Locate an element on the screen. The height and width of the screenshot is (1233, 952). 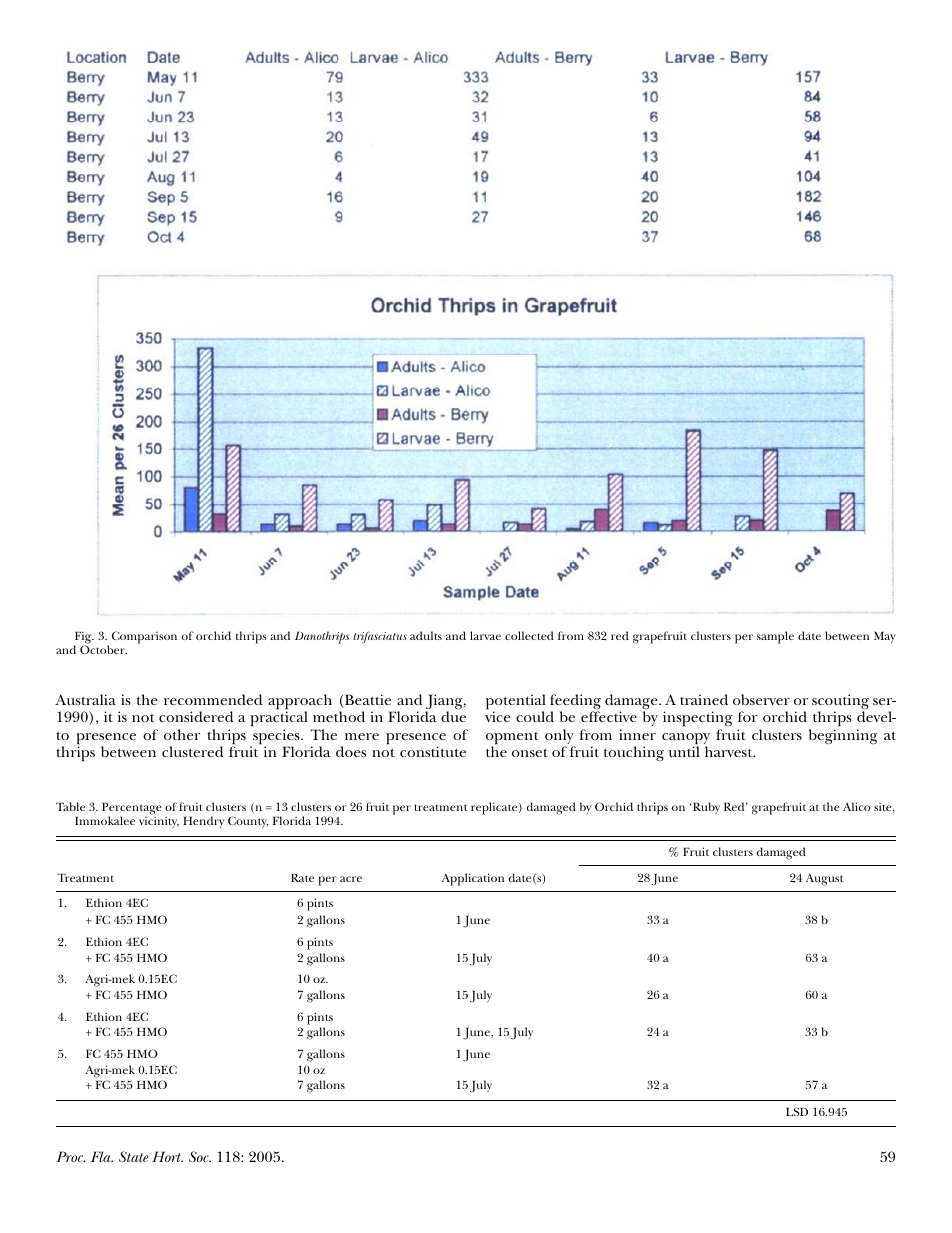
LSD is located at coordinates (797, 1111).
